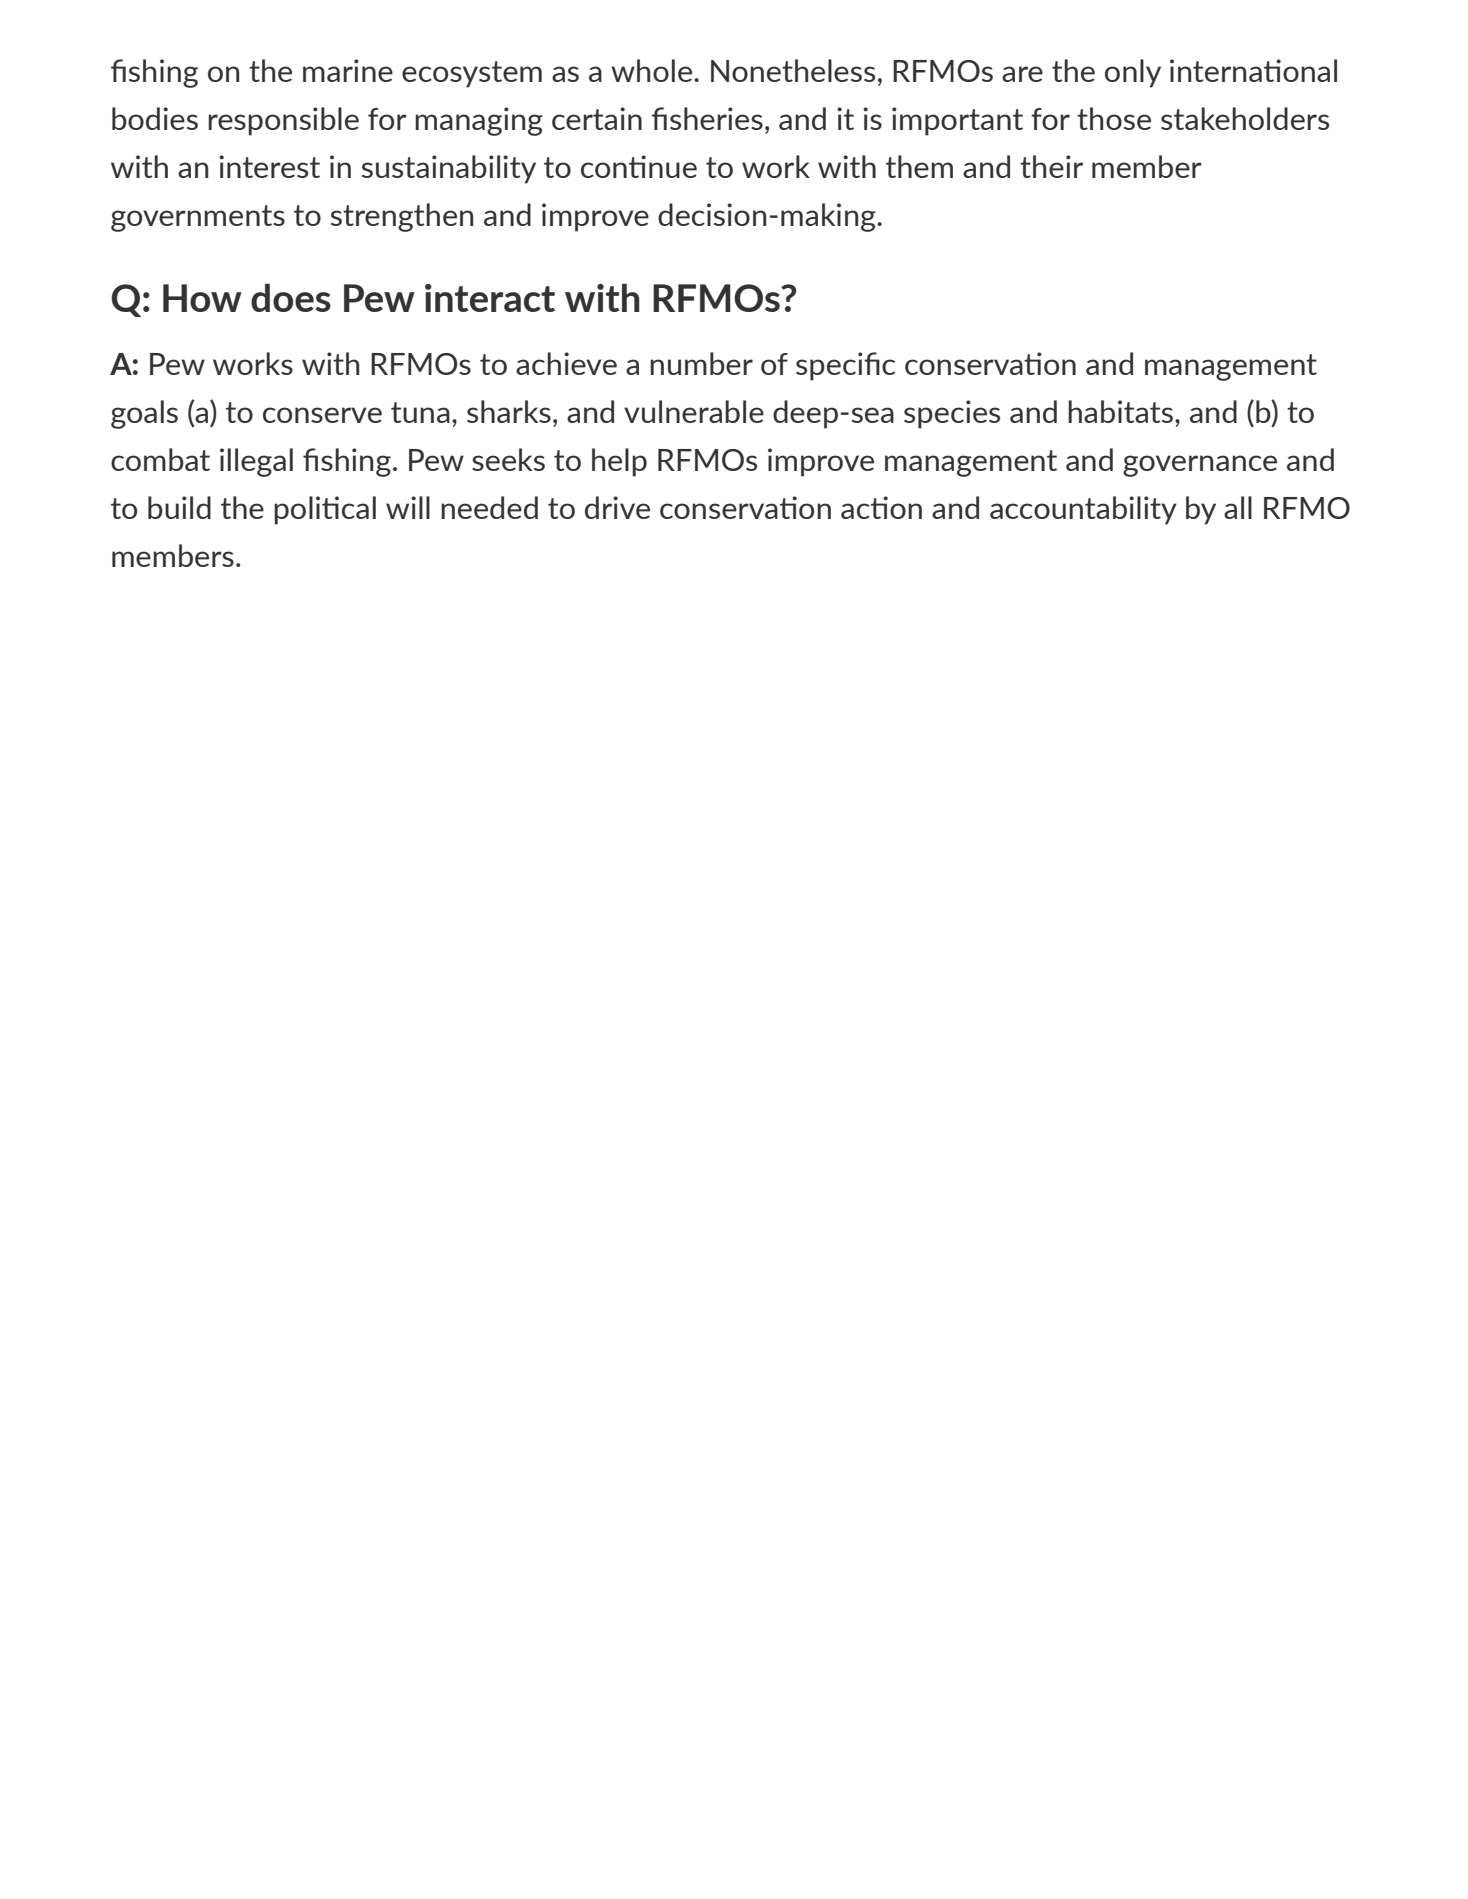 Image resolution: width=1468 pixels, height=1899 pixels. I want to click on interact, so click(490, 298).
